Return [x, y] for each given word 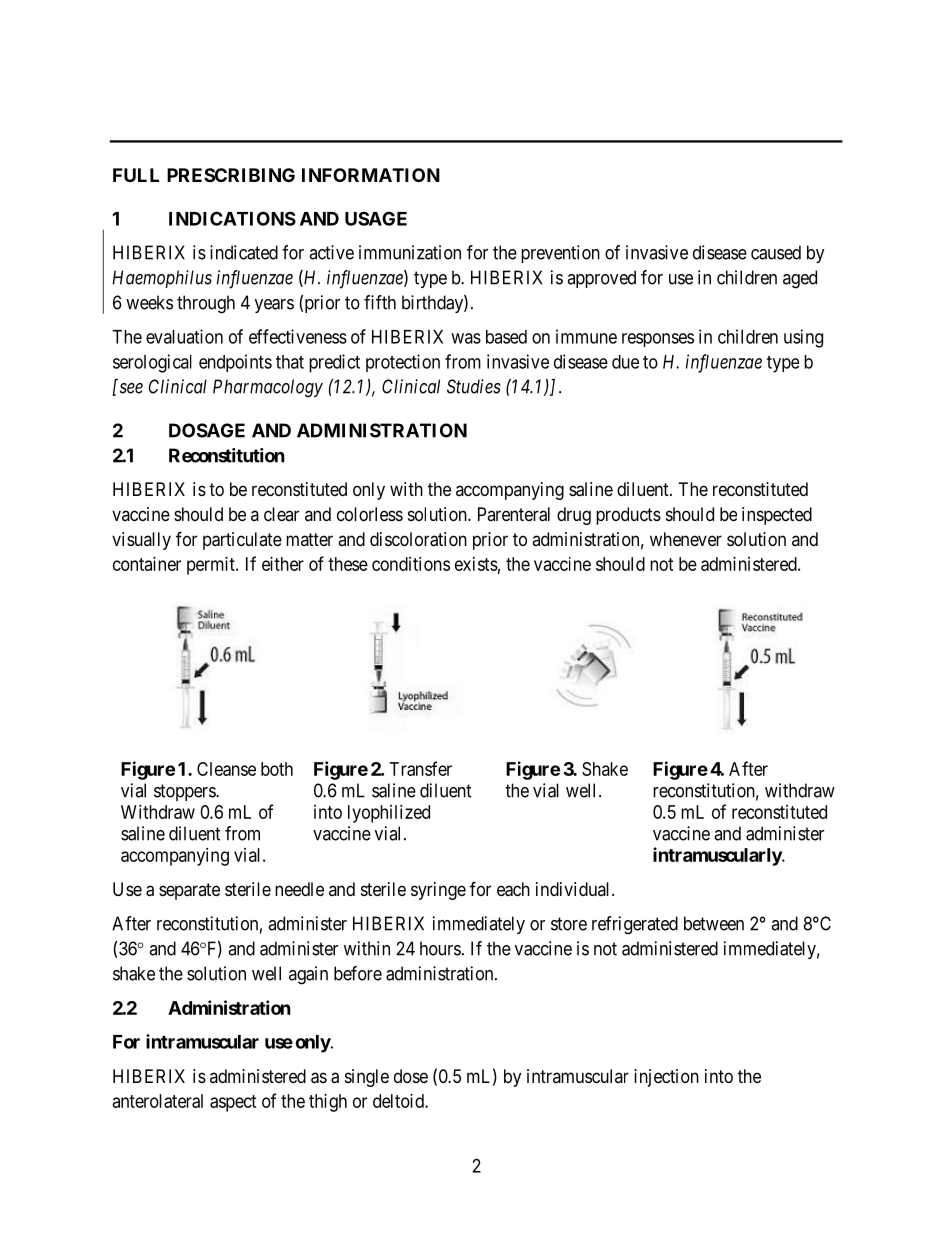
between [714, 923]
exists [476, 564]
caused [776, 252]
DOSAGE [207, 430]
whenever [686, 539]
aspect [233, 1103]
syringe [438, 891]
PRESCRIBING [231, 175]
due [625, 362]
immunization [410, 252]
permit [212, 566]
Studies [474, 386]
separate [189, 891]
